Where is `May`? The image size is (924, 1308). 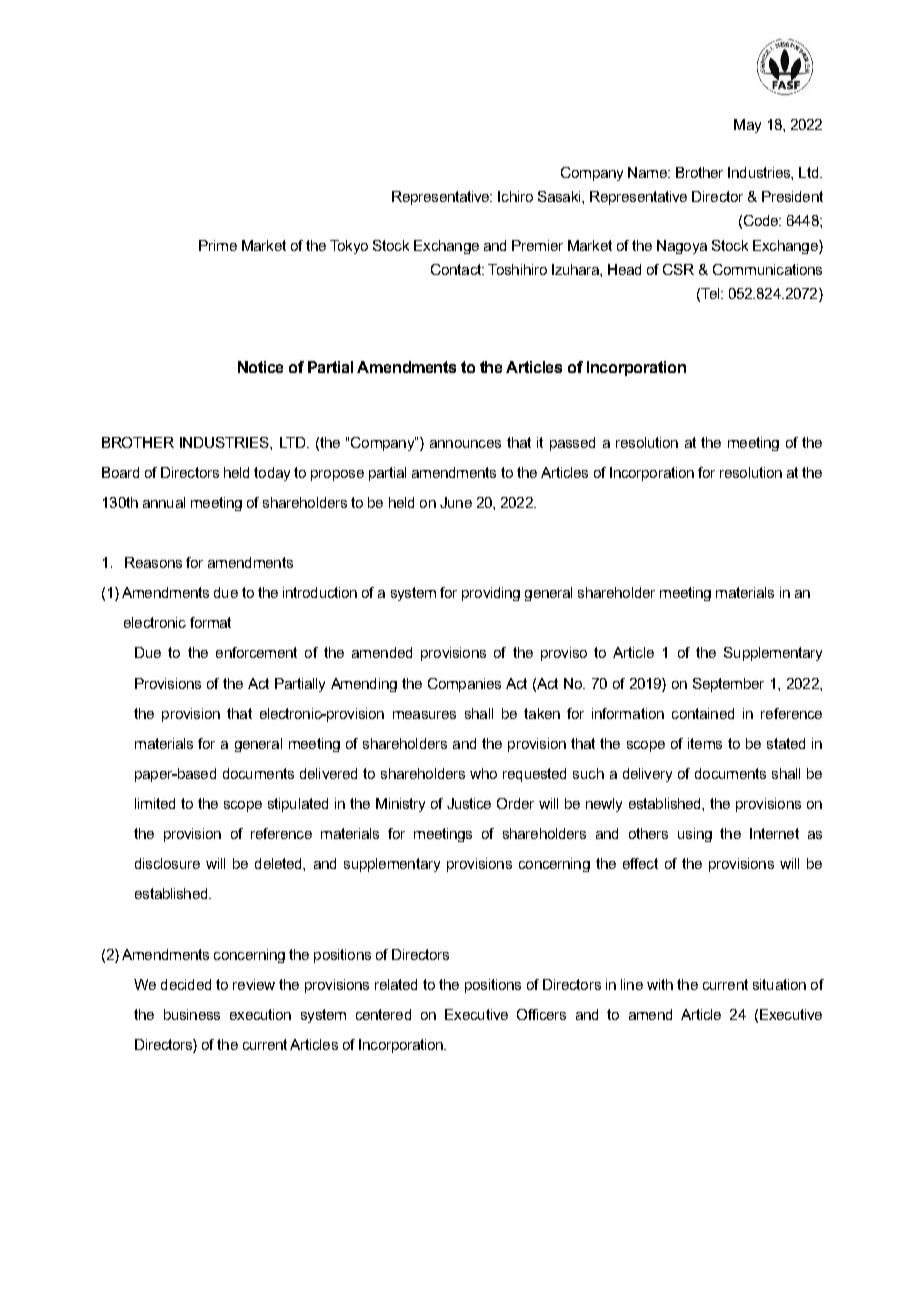 May is located at coordinates (747, 126).
